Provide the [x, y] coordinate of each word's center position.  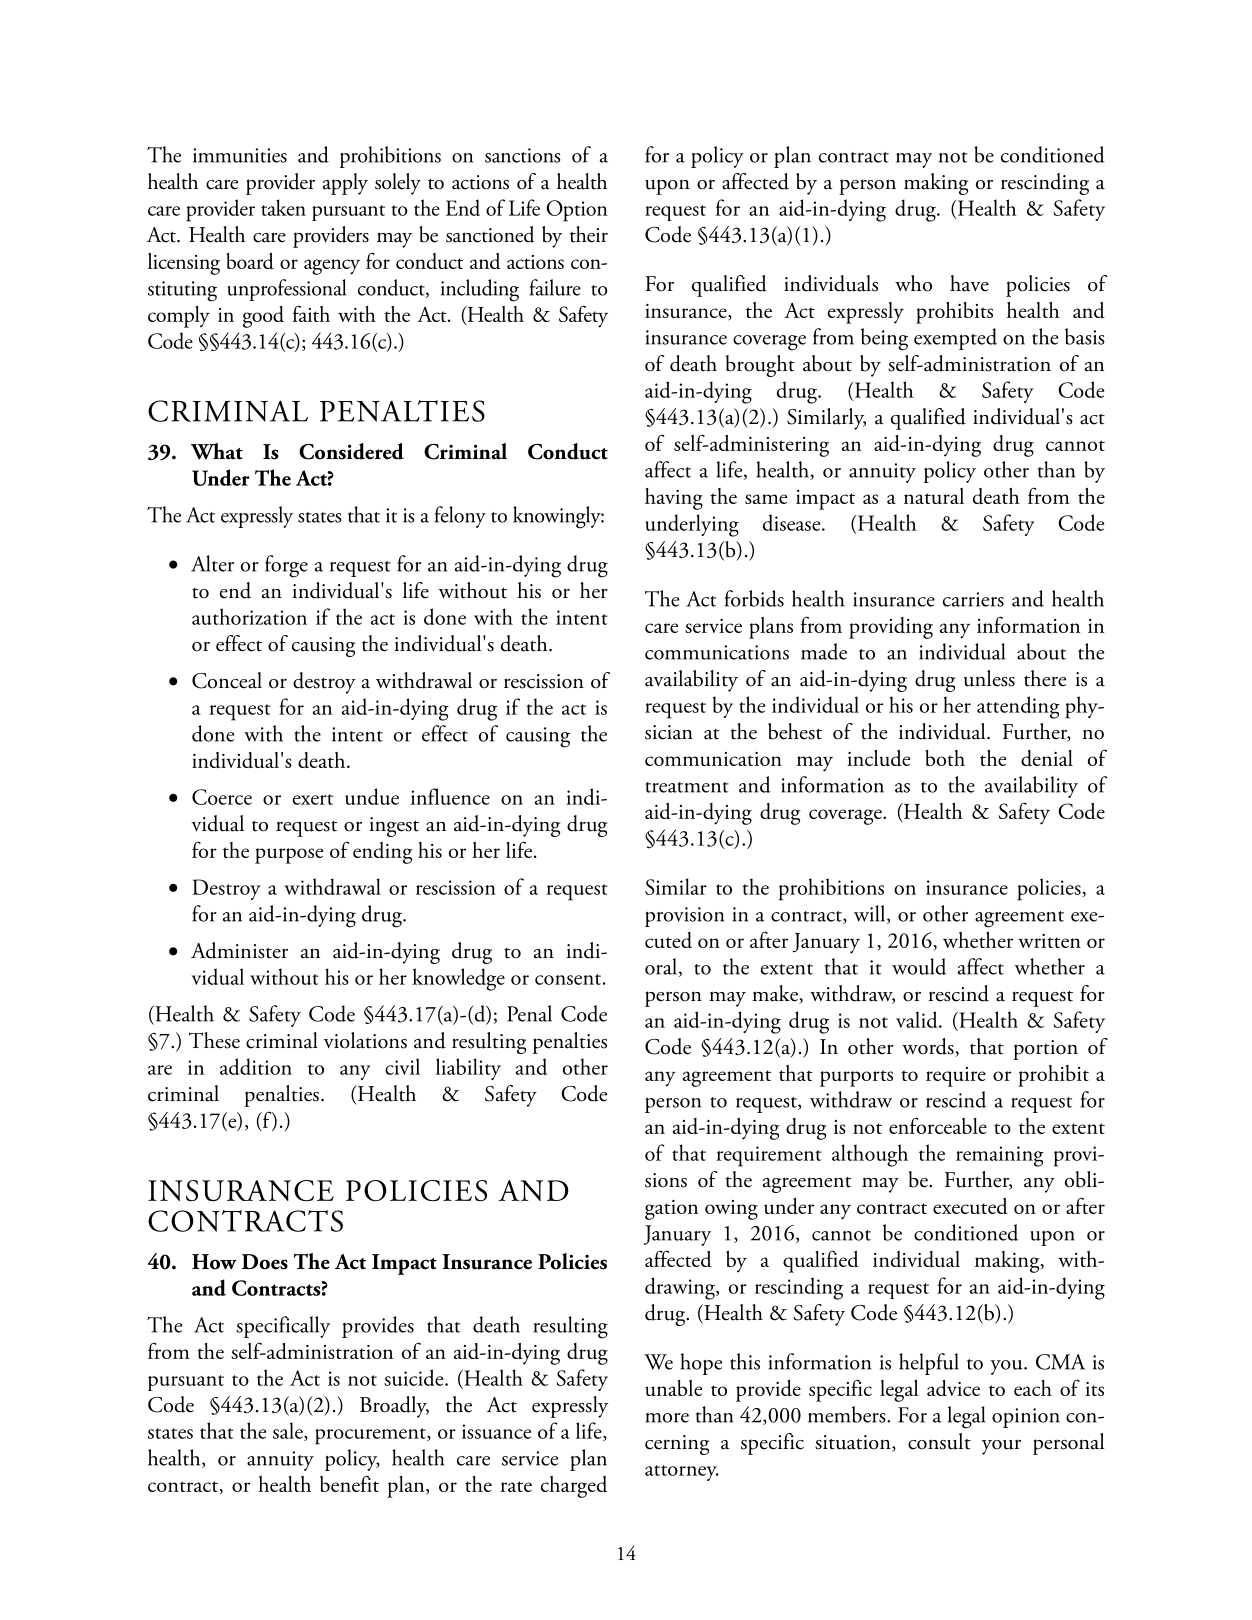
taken [283, 207]
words [929, 1047]
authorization [249, 616]
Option [577, 211]
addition [256, 1066]
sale [289, 1431]
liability [468, 1069]
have [969, 283]
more [667, 1418]
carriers [973, 599]
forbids [754, 598]
